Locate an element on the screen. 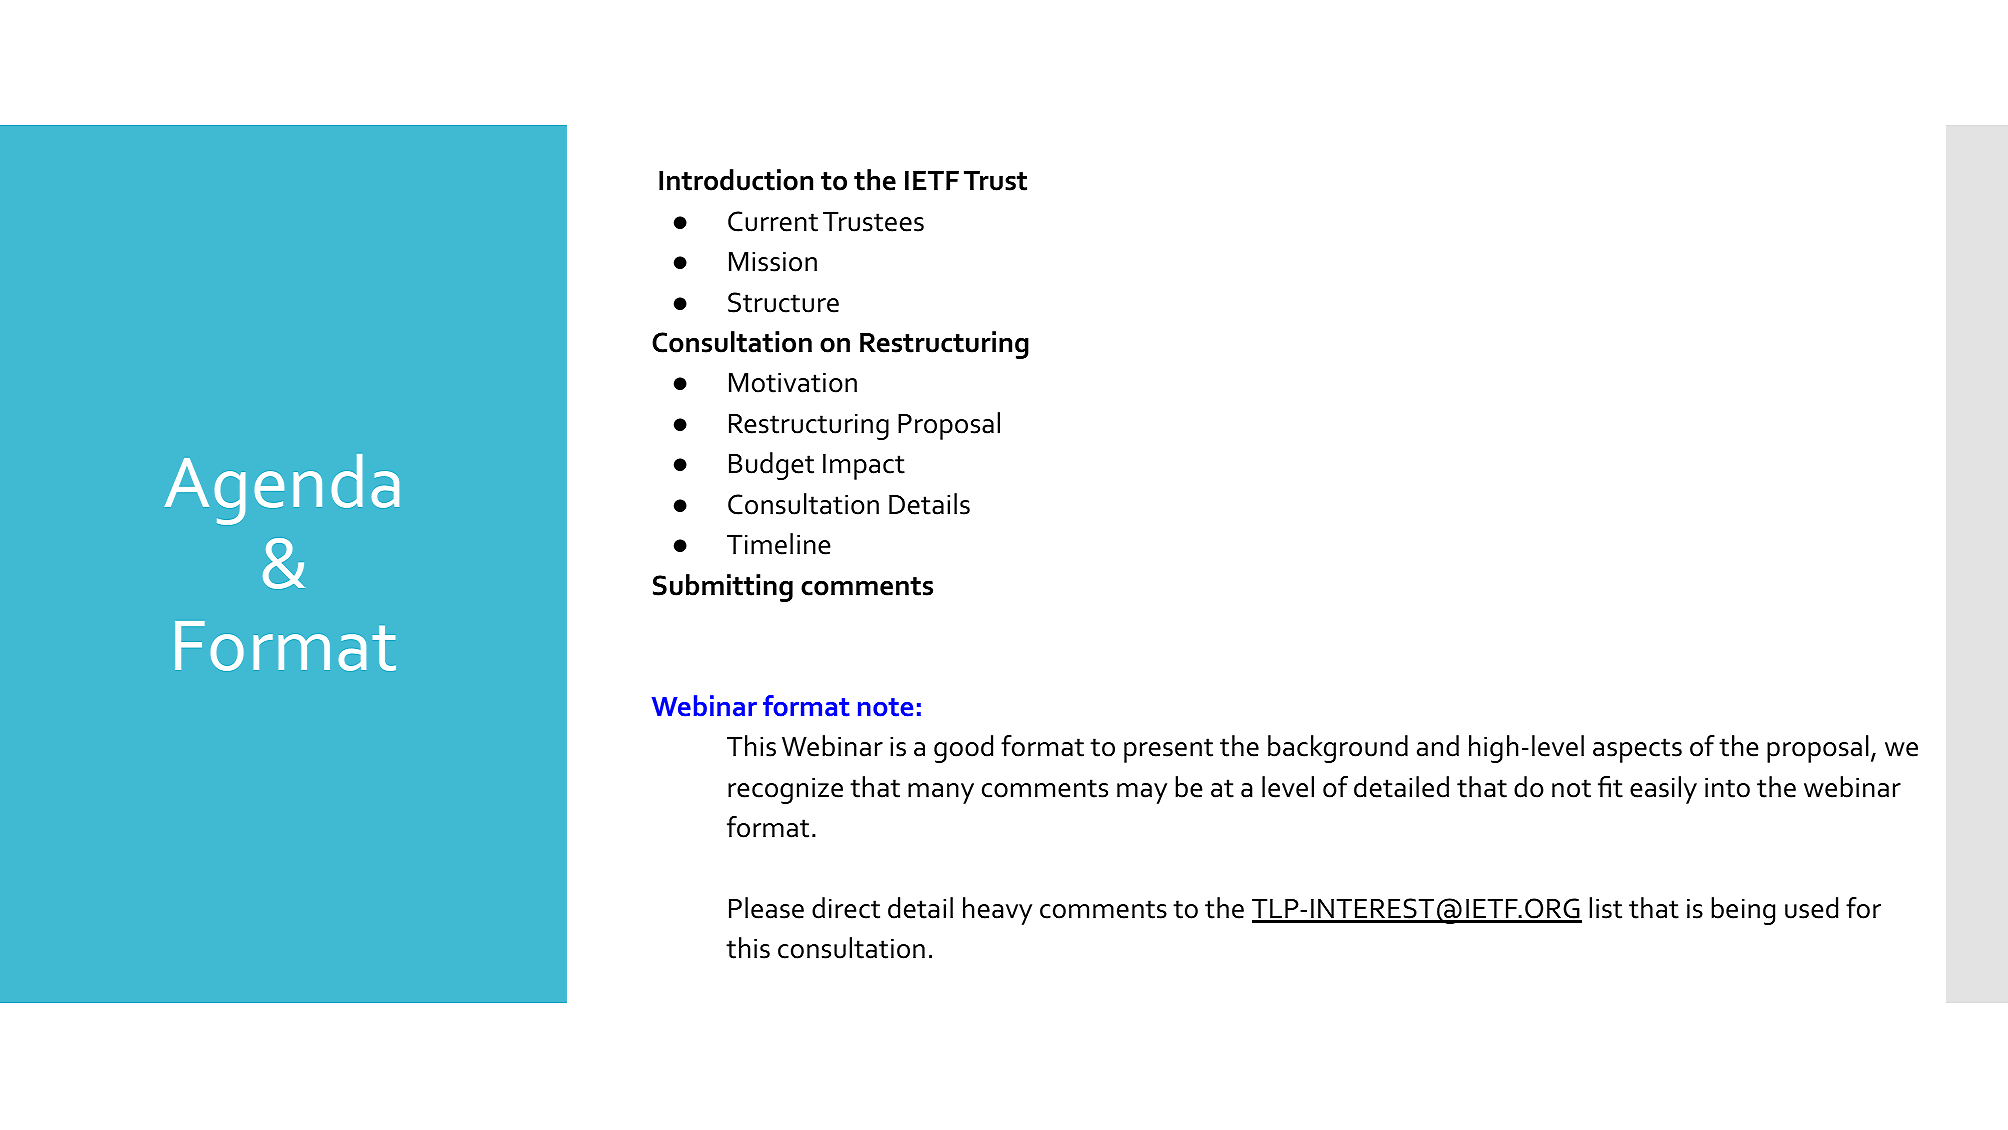  Please is located at coordinates (766, 908).
